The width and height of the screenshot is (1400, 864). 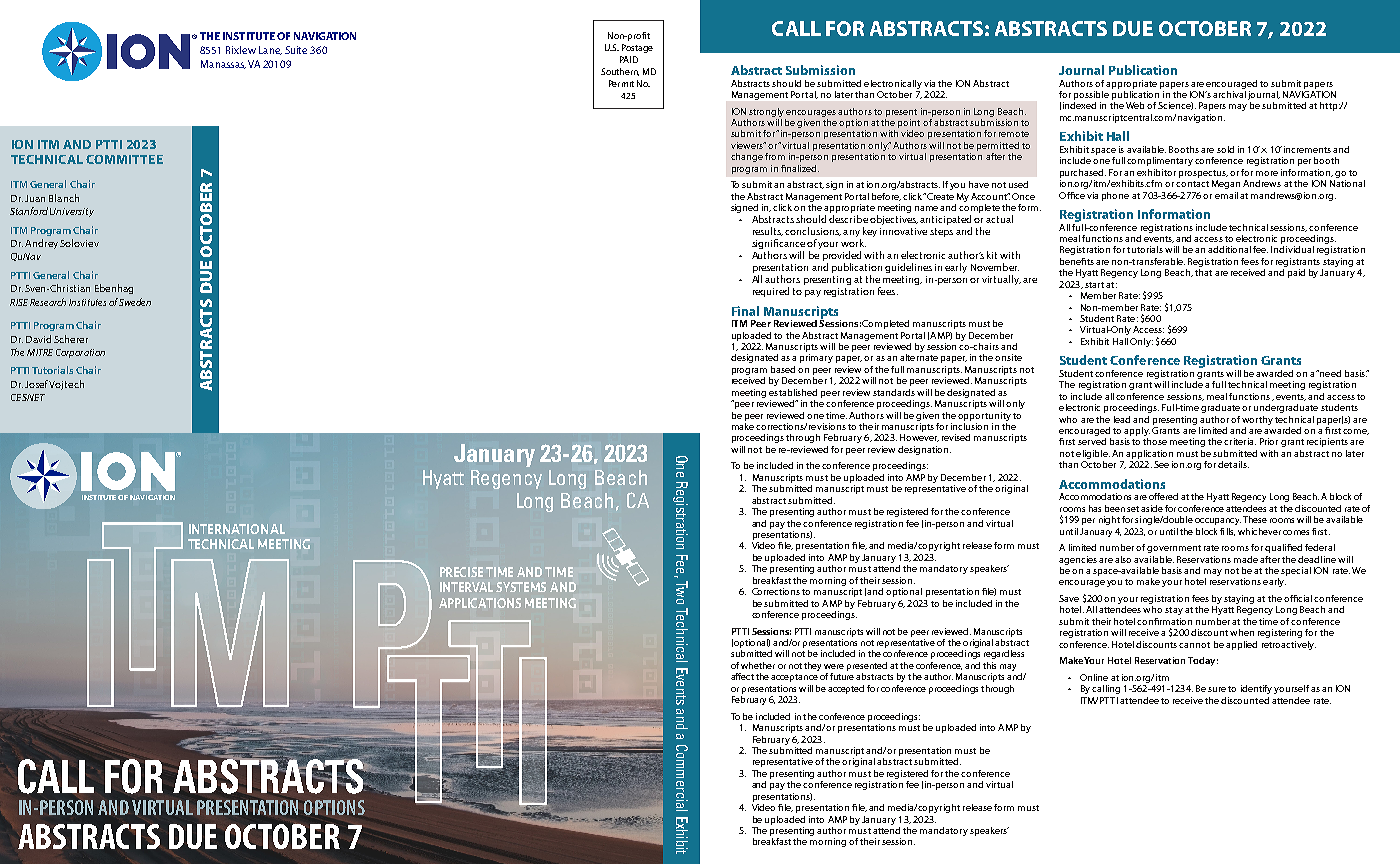 I want to click on However, so click(x=919, y=438).
